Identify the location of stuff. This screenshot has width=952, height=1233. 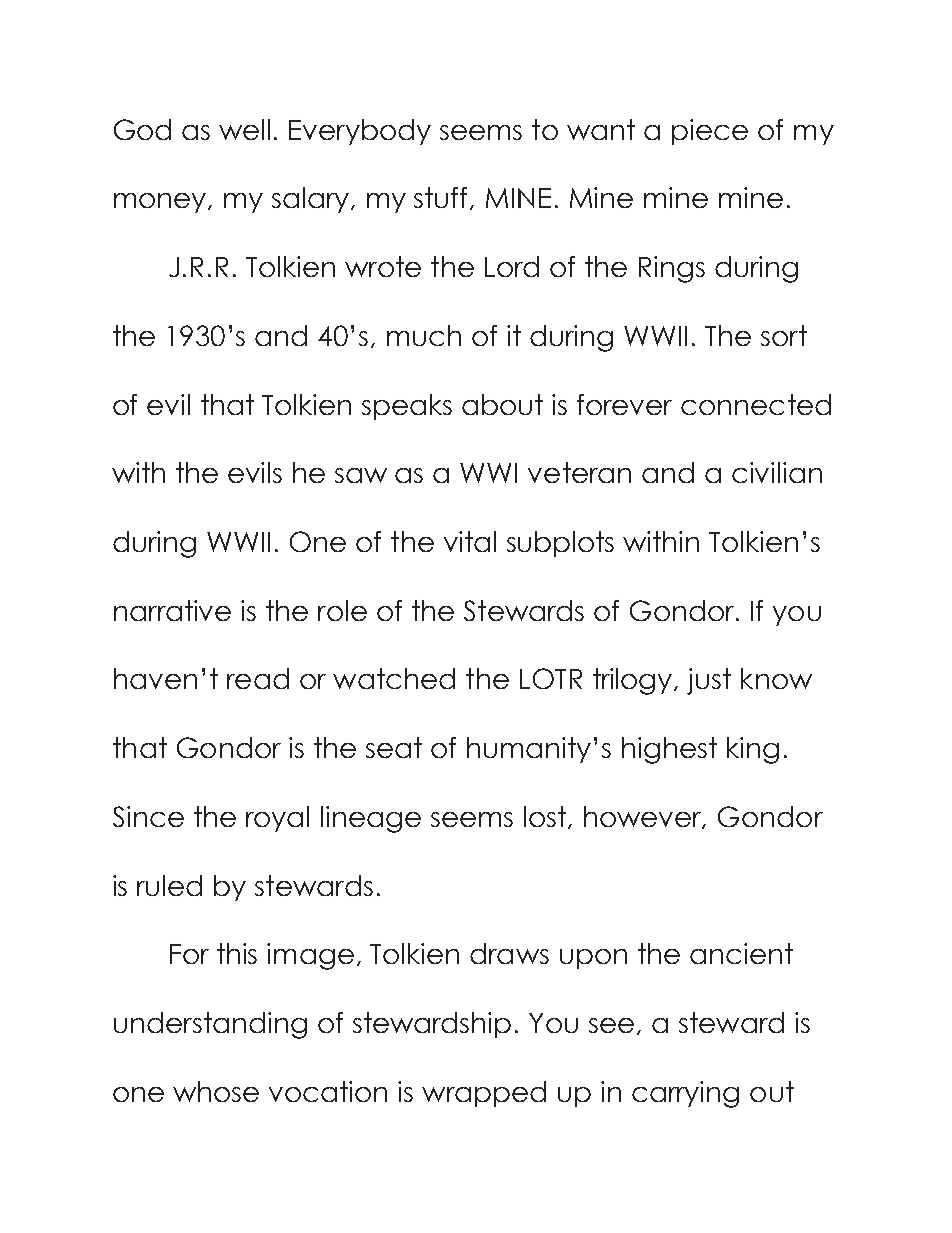
(442, 198).
